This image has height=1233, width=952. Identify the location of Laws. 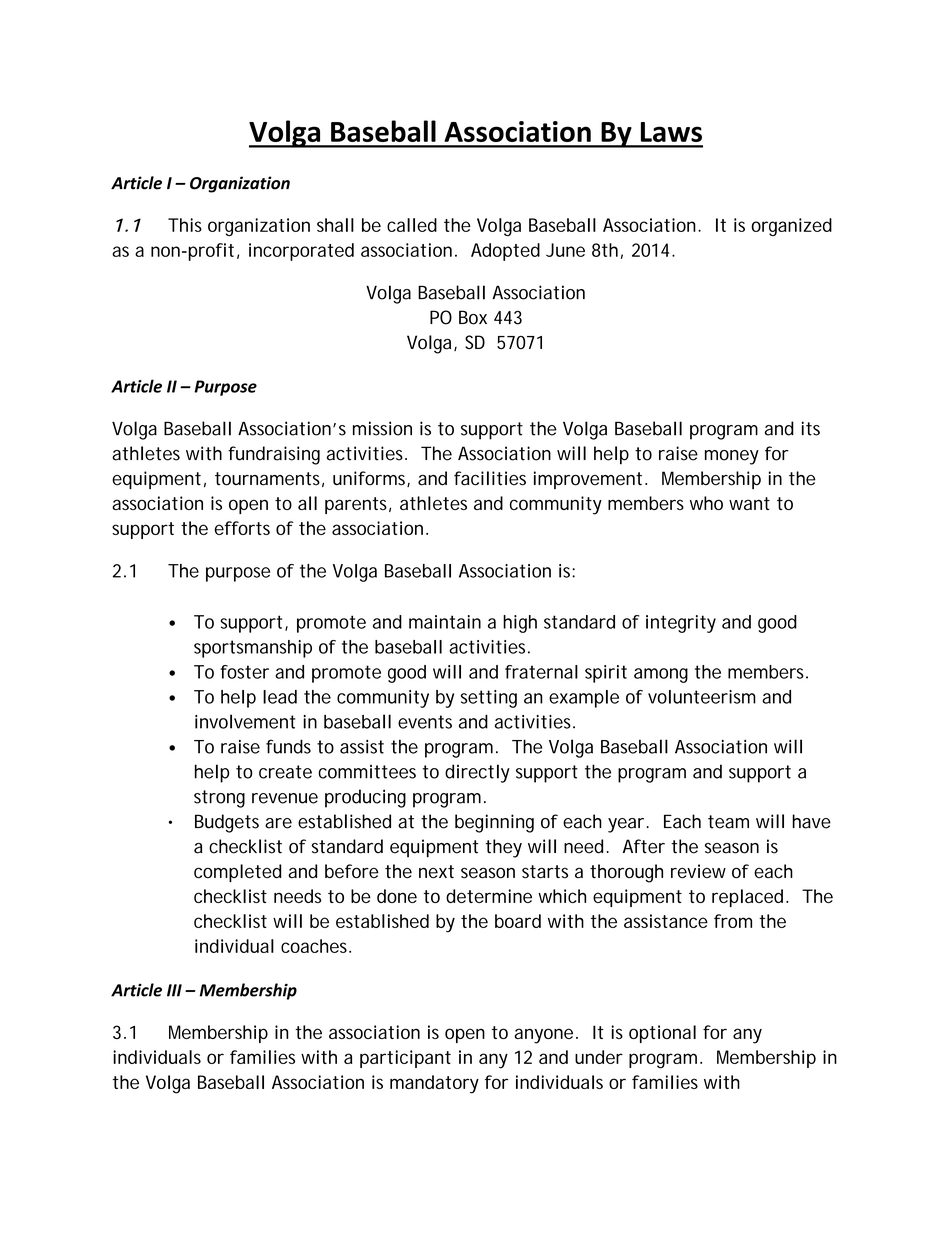
(671, 132).
